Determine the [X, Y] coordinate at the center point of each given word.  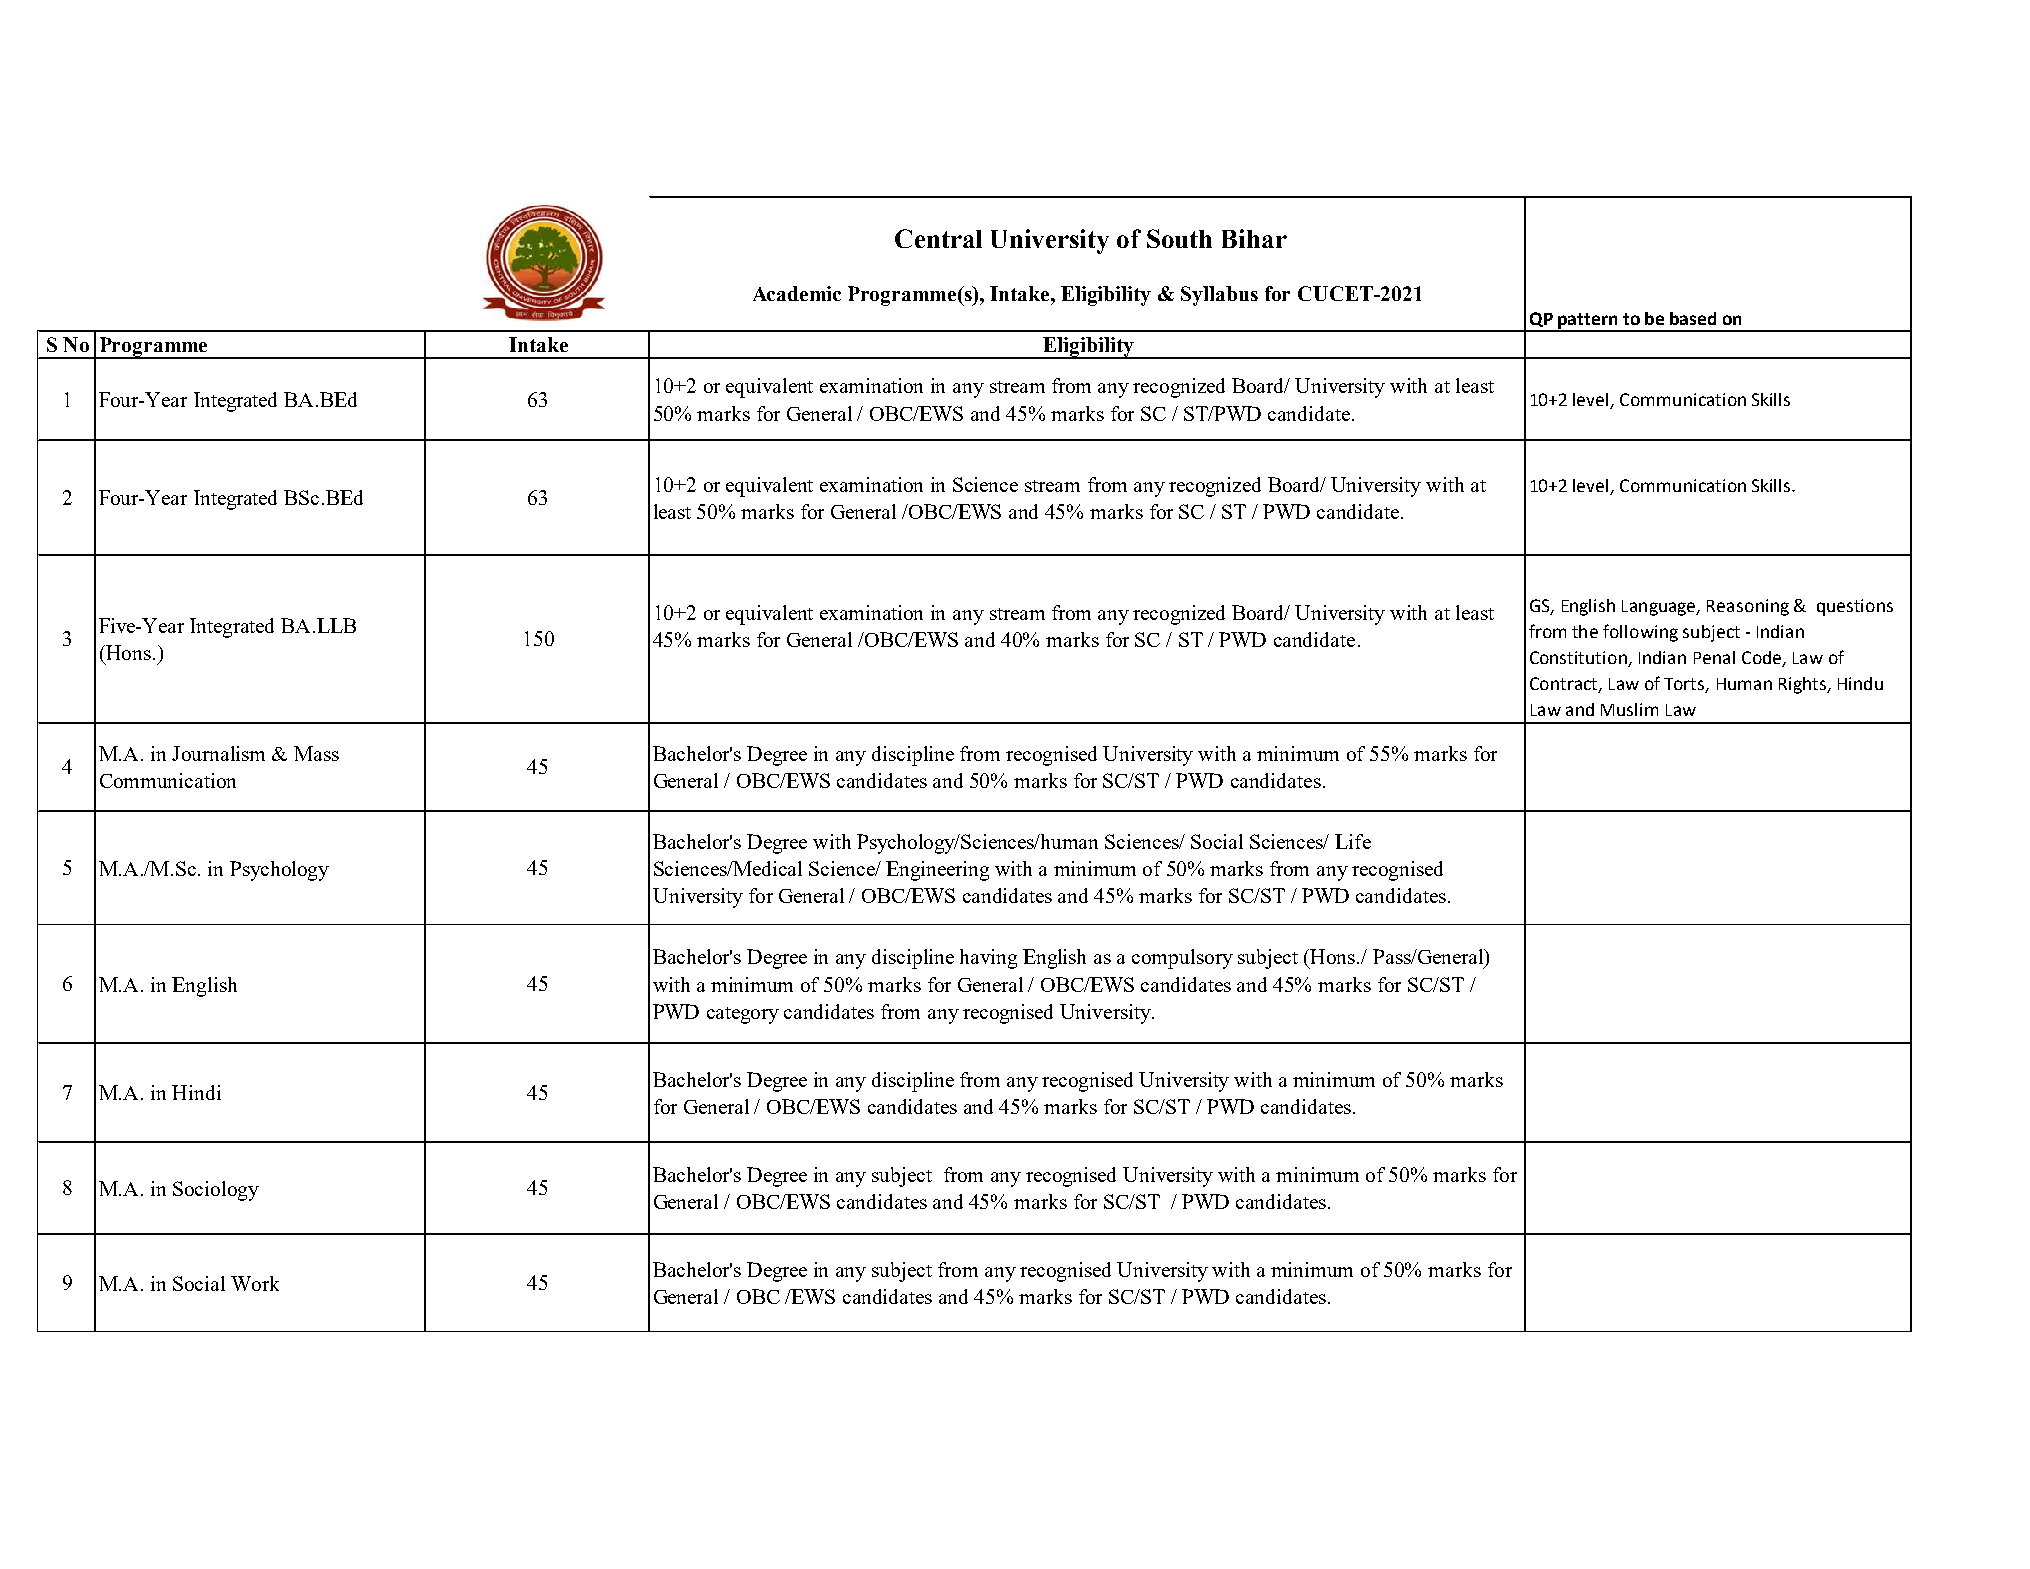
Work [255, 1283]
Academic [797, 293]
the [1585, 631]
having [988, 959]
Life [1353, 841]
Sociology [216, 1191]
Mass [316, 753]
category [743, 1015]
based [1693, 318]
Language [1660, 608]
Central [938, 238]
